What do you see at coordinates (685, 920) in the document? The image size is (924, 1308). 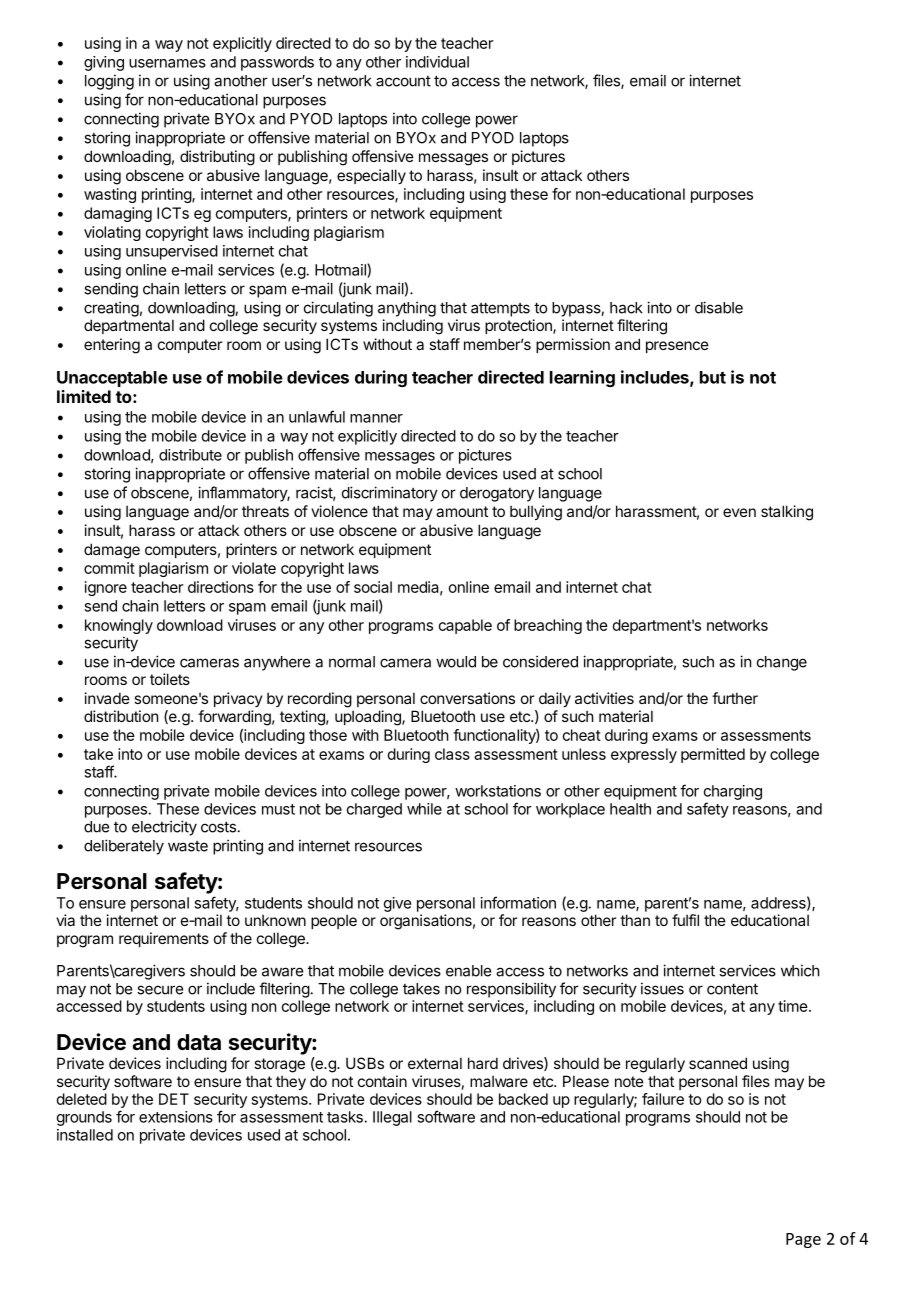 I see `fulfil` at bounding box center [685, 920].
